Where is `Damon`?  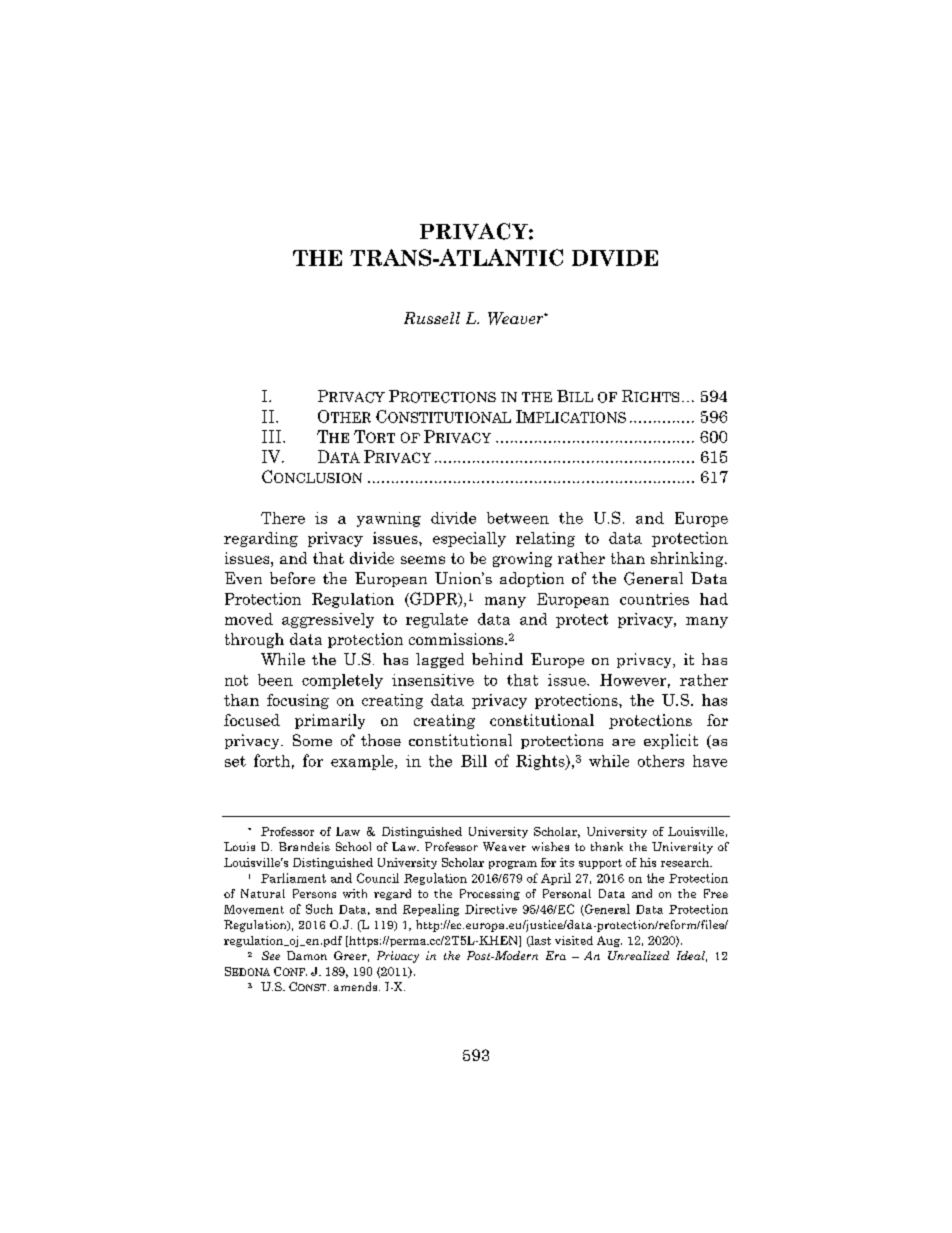
Damon is located at coordinates (307, 955).
